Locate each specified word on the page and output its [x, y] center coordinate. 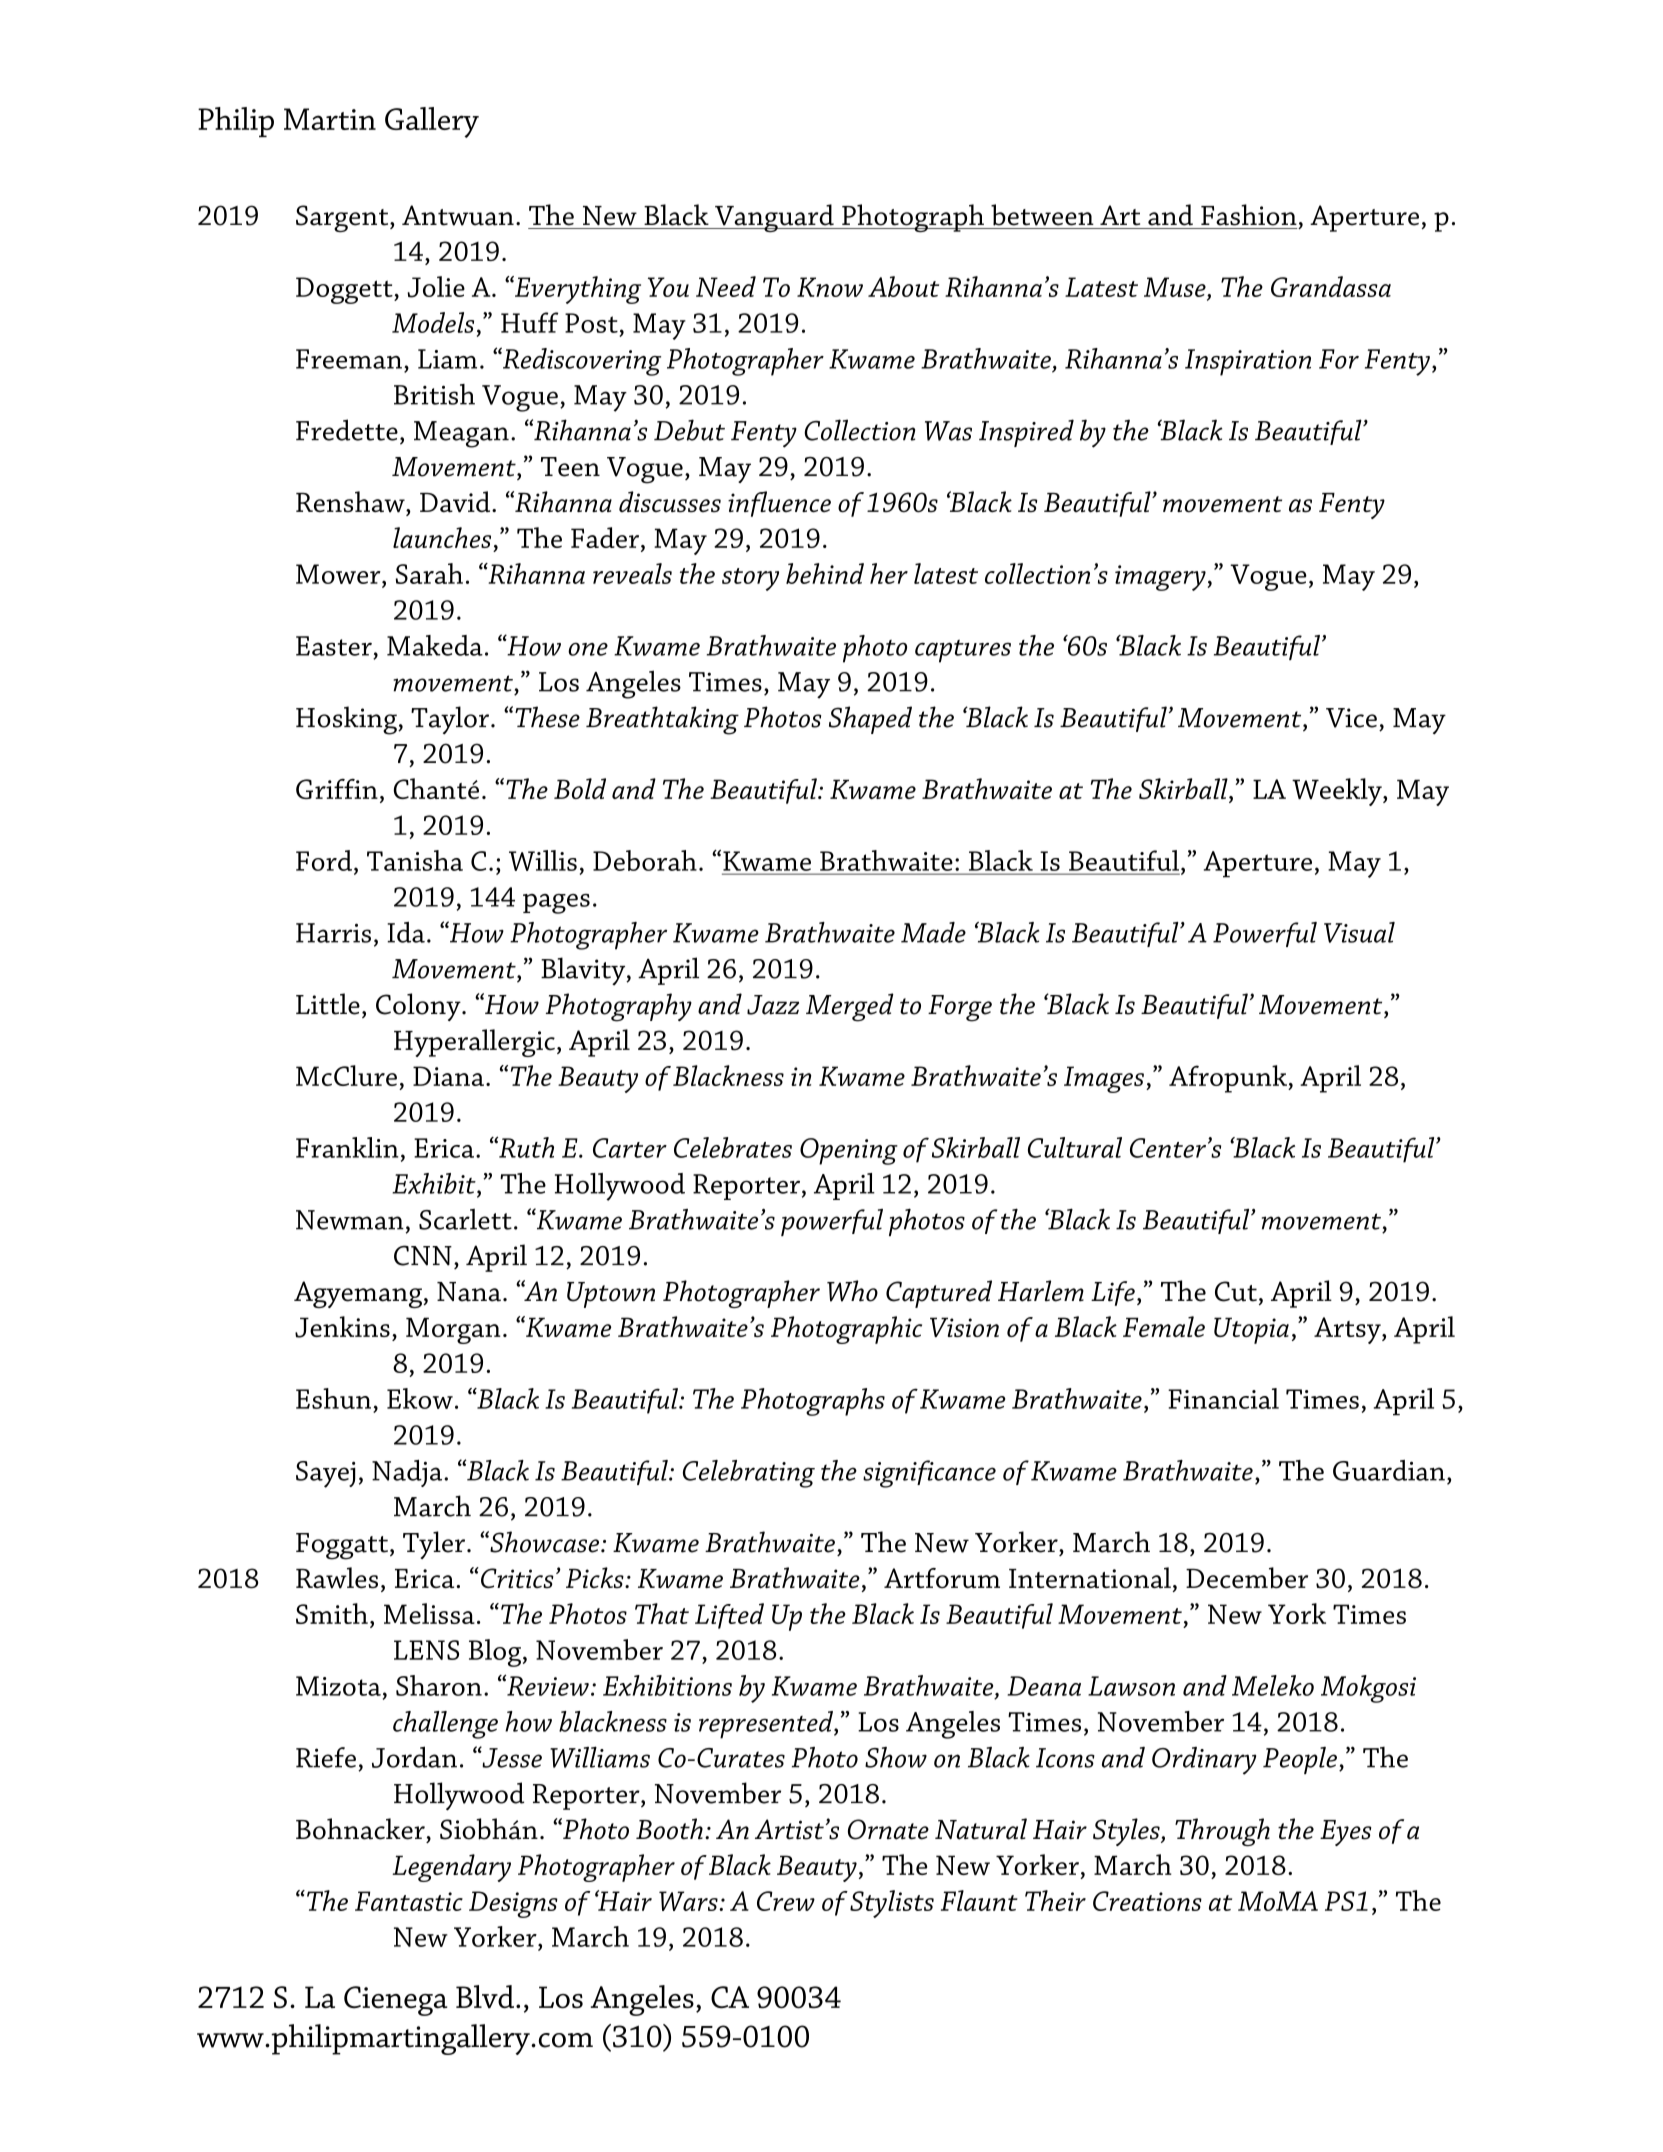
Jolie [436, 287]
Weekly [1338, 792]
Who [852, 1291]
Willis [543, 860]
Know [830, 287]
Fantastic [409, 1901]
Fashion [1249, 215]
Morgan [453, 1330]
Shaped [870, 720]
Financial [1223, 1398]
